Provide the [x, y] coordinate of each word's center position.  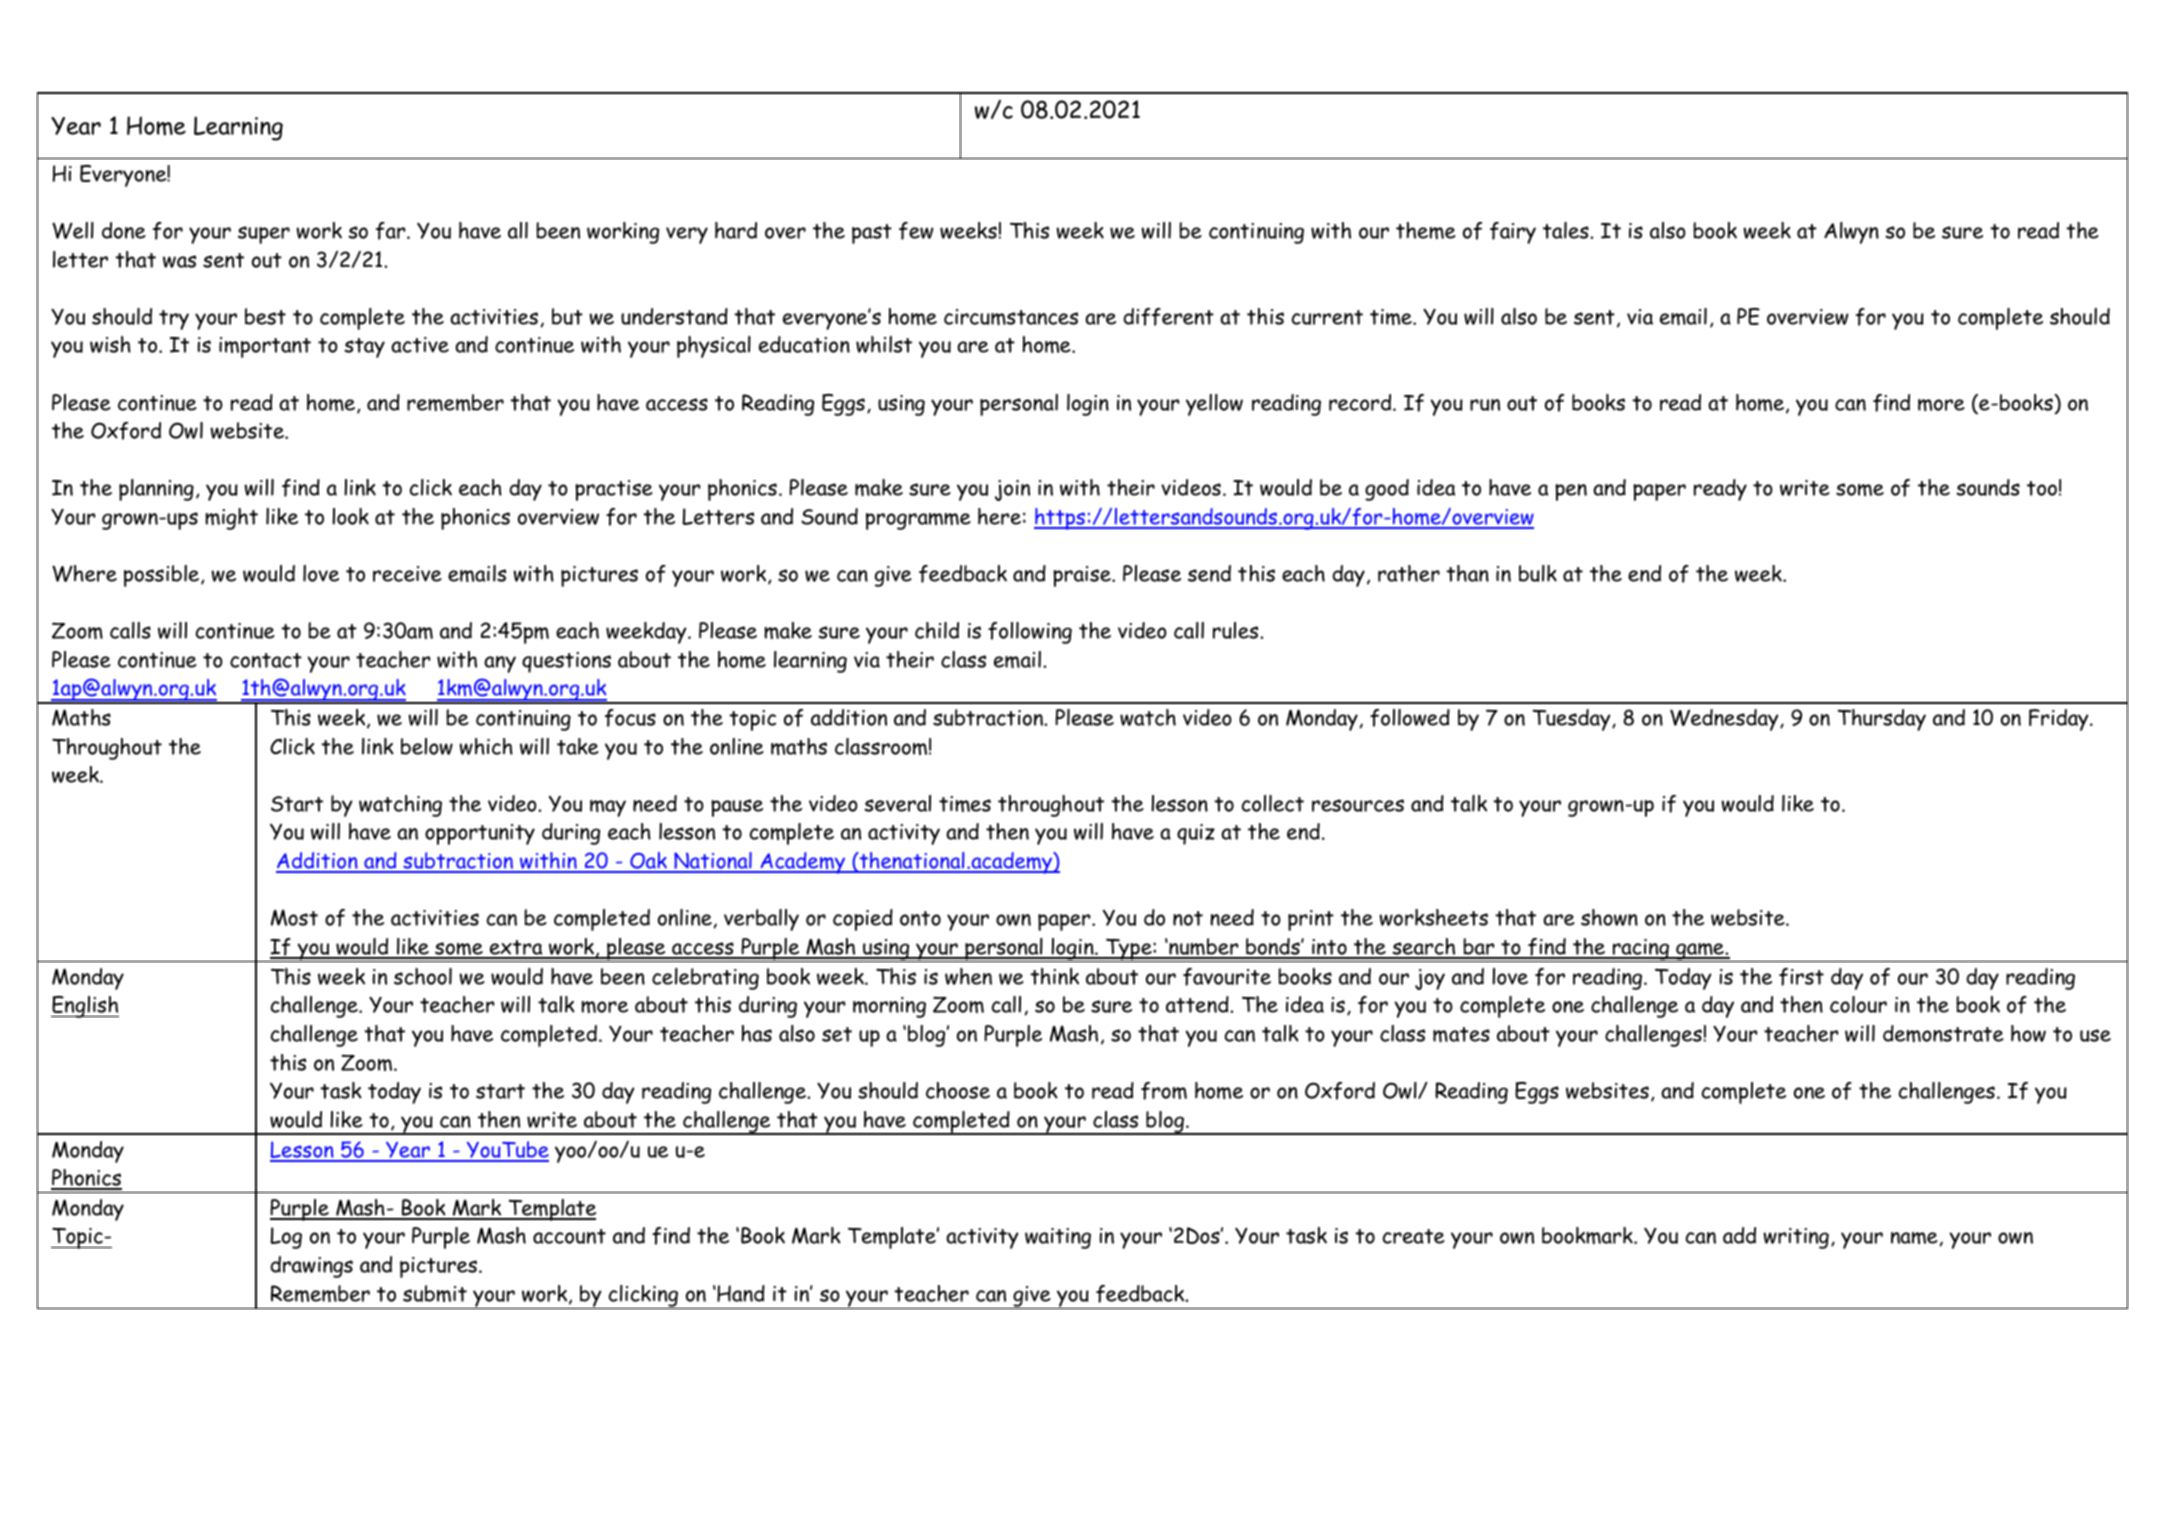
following [1030, 633]
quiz [1196, 834]
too [2042, 488]
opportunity [480, 834]
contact [266, 660]
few [916, 231]
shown [1609, 917]
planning [156, 490]
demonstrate [1943, 1033]
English [85, 1007]
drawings [312, 1267]
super [264, 235]
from [1164, 1091]
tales [1567, 230]
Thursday [1881, 720]
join [1012, 490]
